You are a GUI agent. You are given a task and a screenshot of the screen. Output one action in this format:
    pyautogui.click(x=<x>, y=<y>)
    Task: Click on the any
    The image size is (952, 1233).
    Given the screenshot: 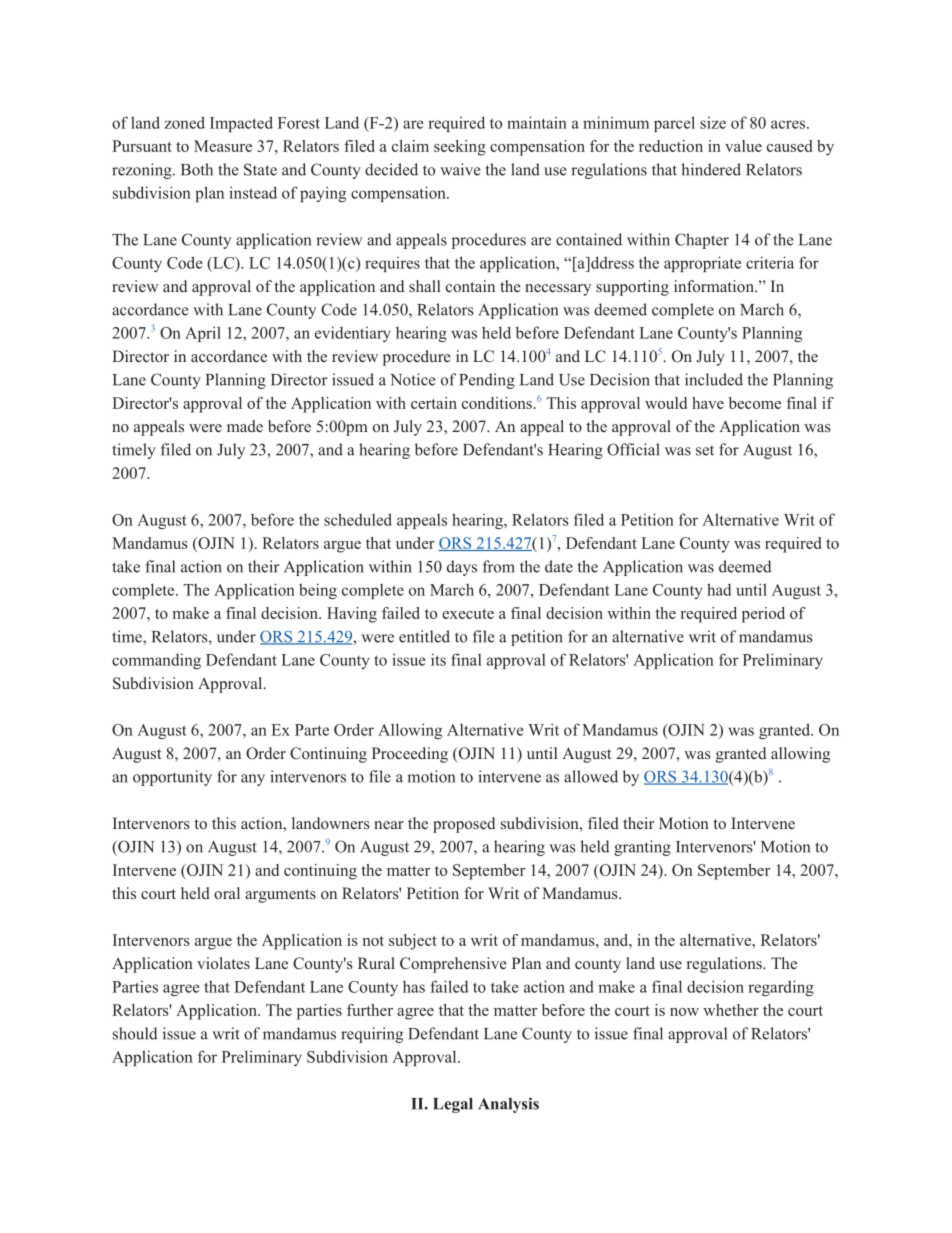 What is the action you would take?
    pyautogui.click(x=253, y=780)
